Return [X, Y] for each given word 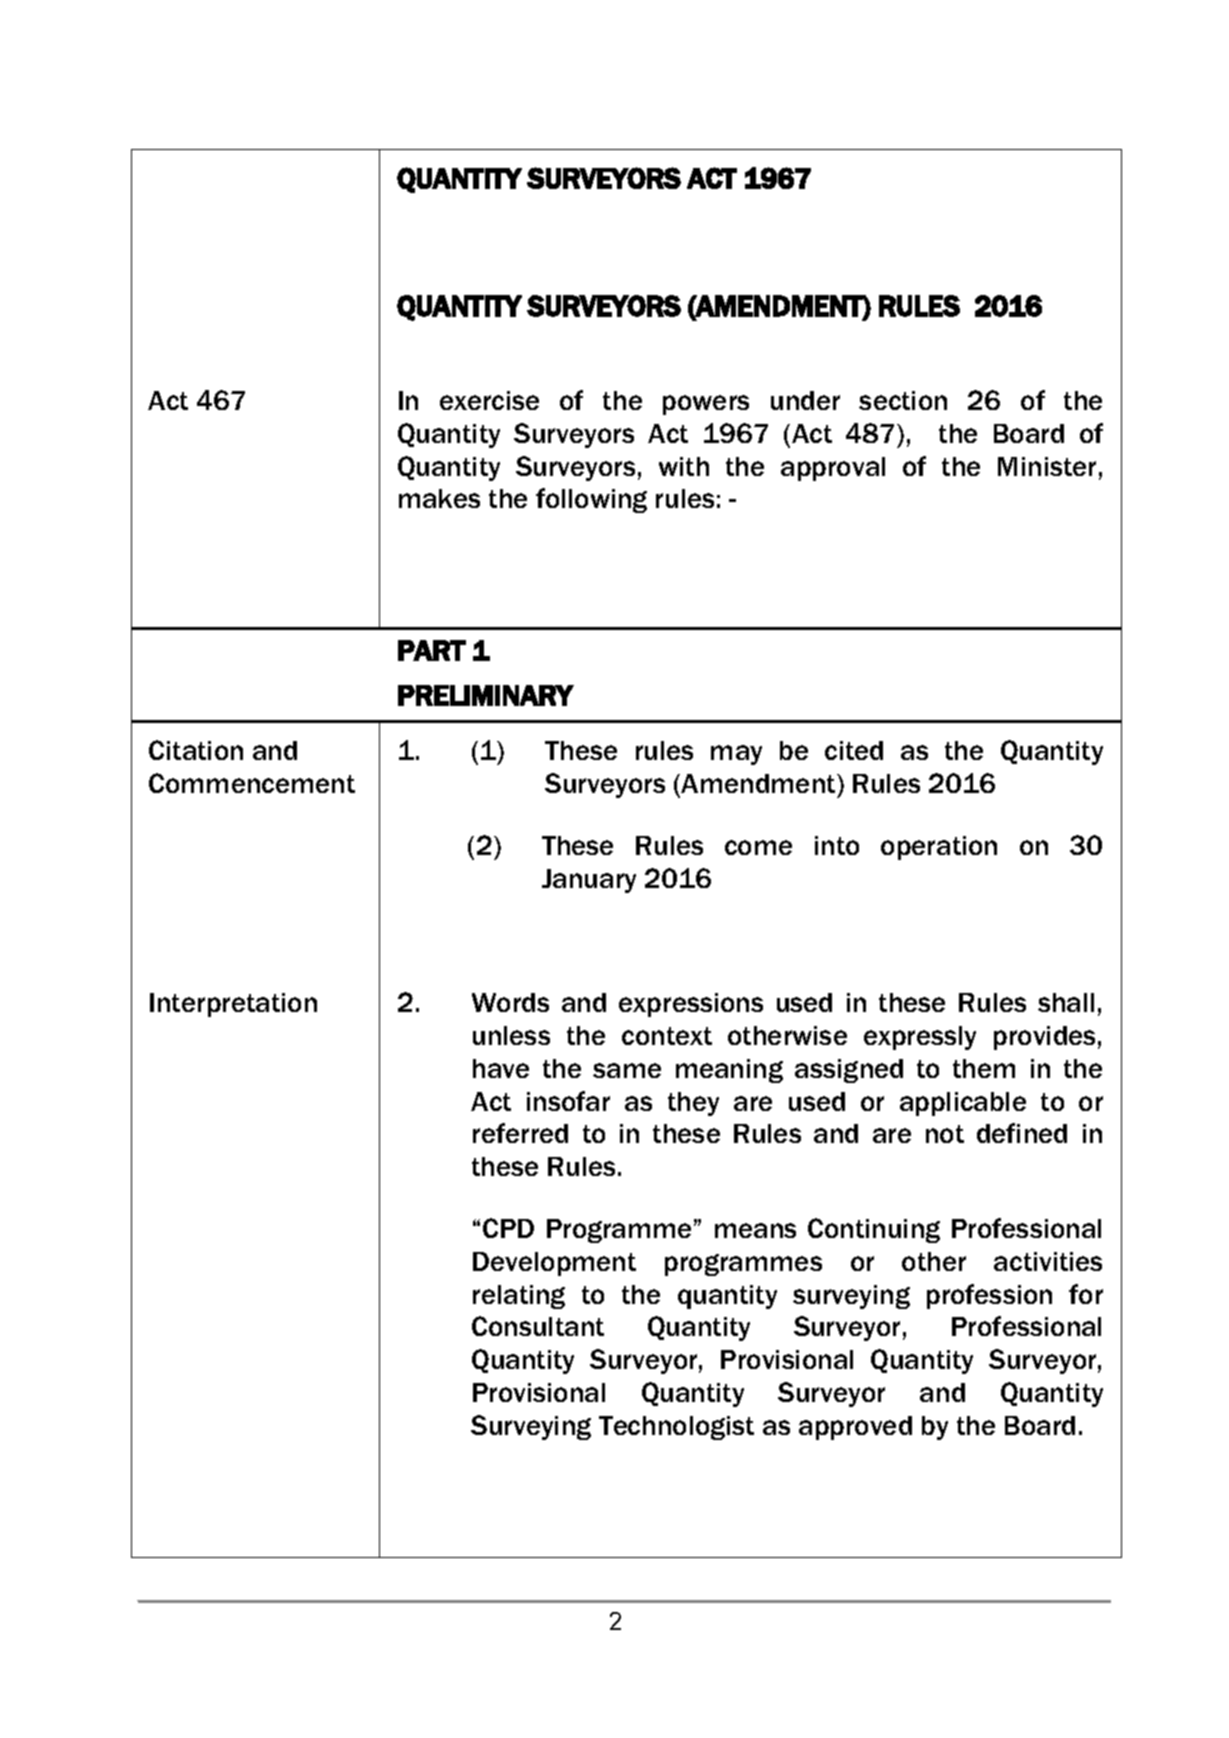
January [589, 881]
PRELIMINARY [486, 695]
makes [439, 498]
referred [520, 1133]
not [945, 1134]
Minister [1047, 466]
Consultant [538, 1326]
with [684, 466]
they [693, 1104]
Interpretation [233, 1005]
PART [432, 650]
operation [939, 848]
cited [854, 750]
